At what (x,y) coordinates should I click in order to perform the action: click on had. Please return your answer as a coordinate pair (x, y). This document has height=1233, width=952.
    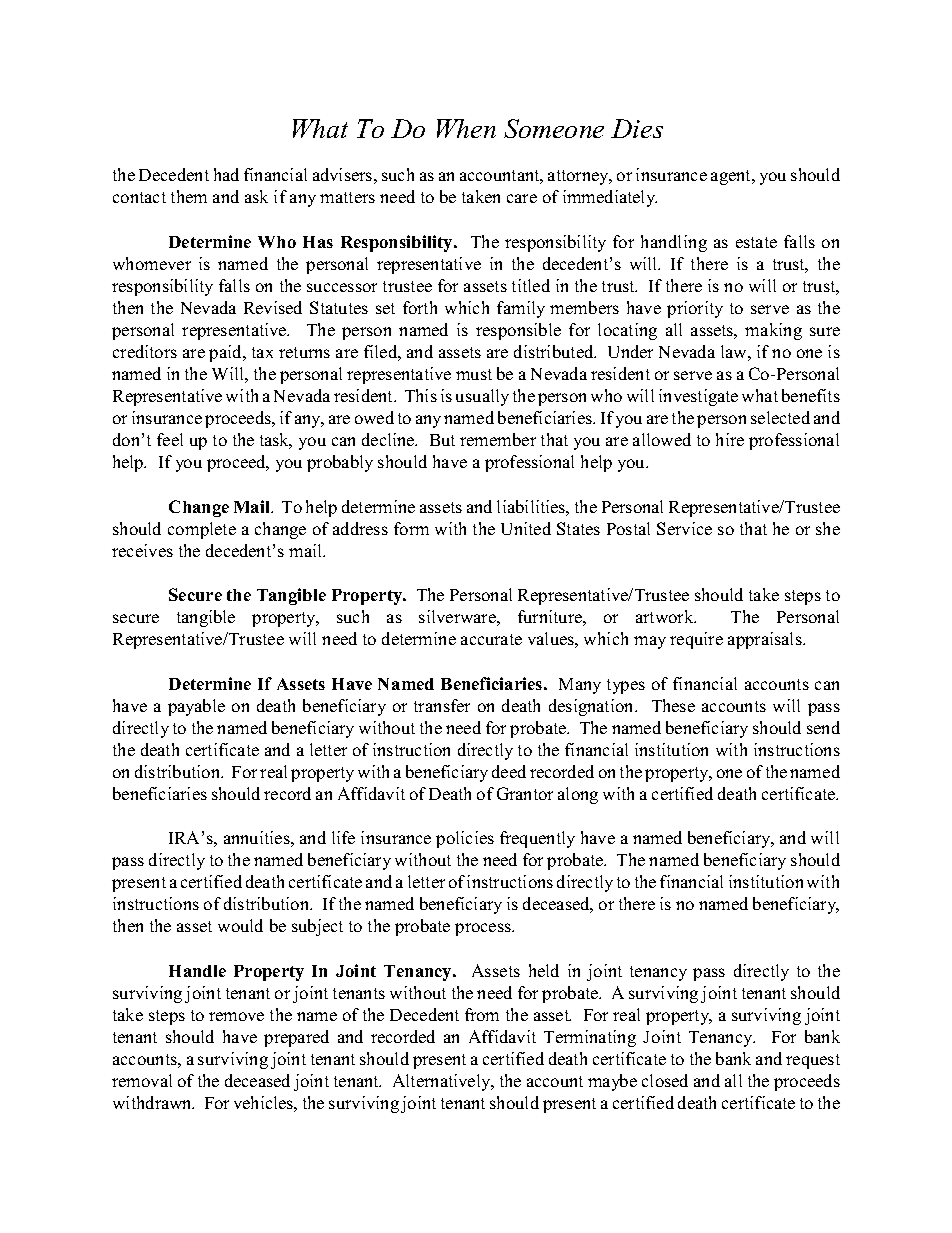
    Looking at the image, I should click on (226, 174).
